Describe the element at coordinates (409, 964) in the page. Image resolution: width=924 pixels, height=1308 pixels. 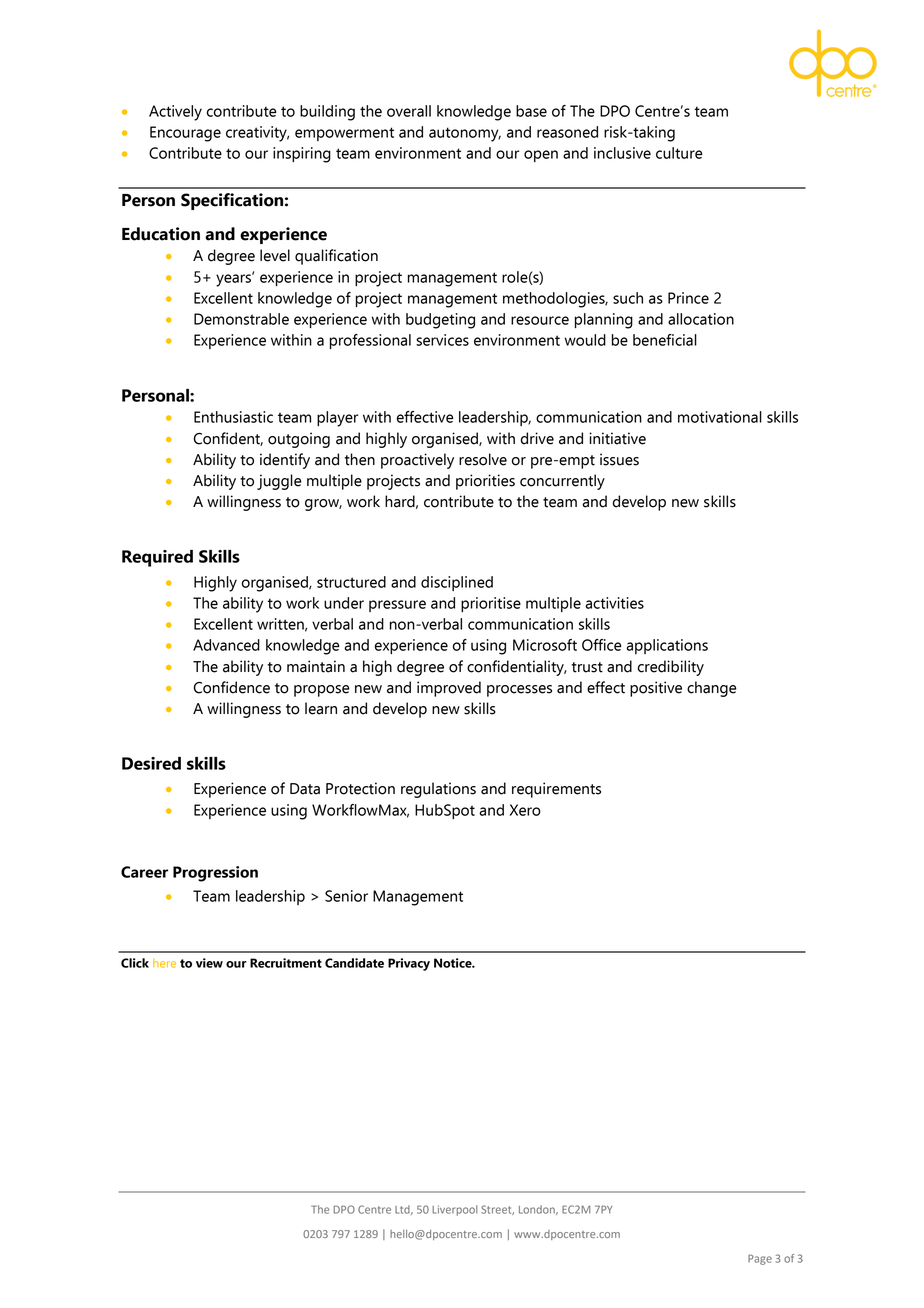
I see `Privacy` at that location.
